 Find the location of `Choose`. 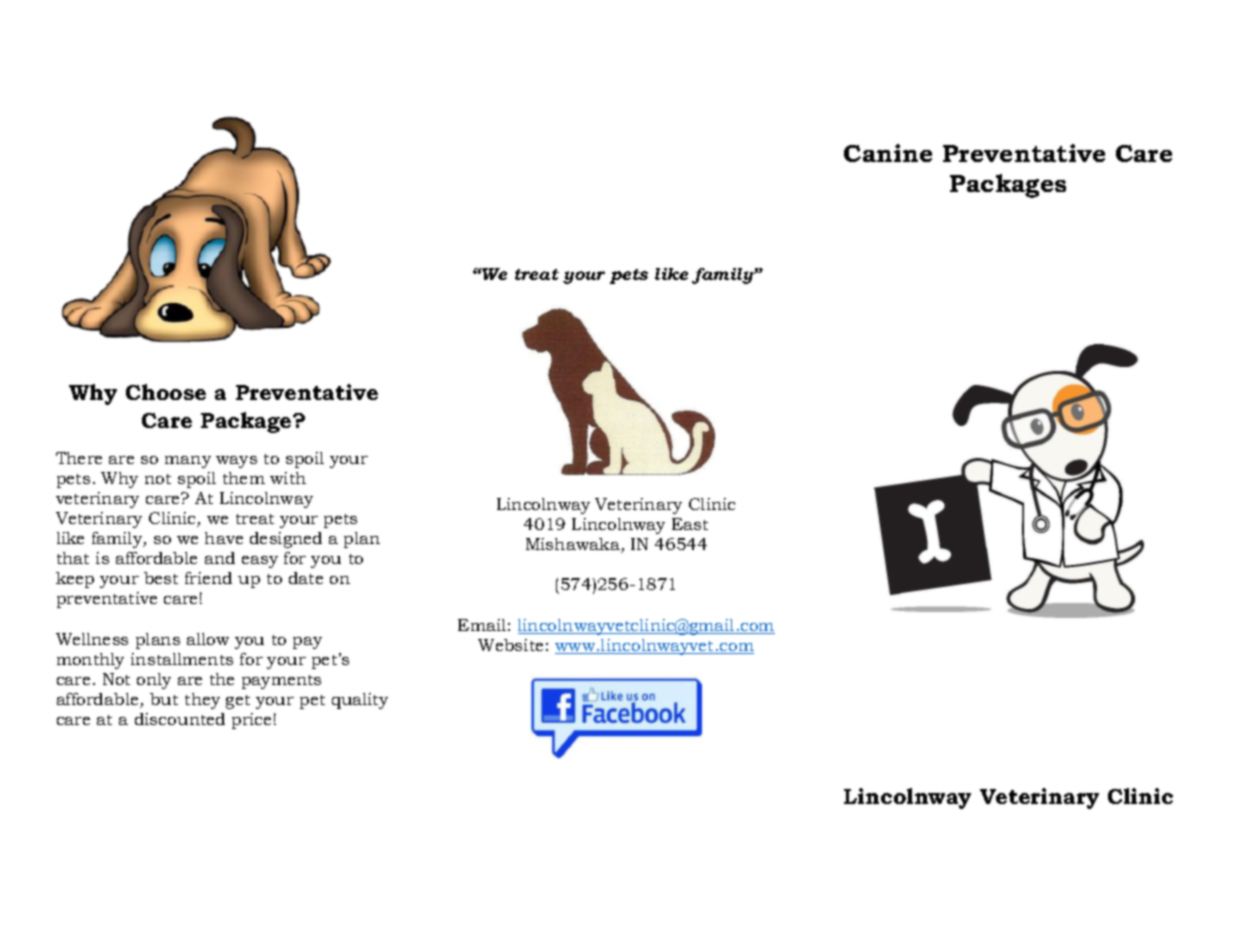

Choose is located at coordinates (166, 392).
